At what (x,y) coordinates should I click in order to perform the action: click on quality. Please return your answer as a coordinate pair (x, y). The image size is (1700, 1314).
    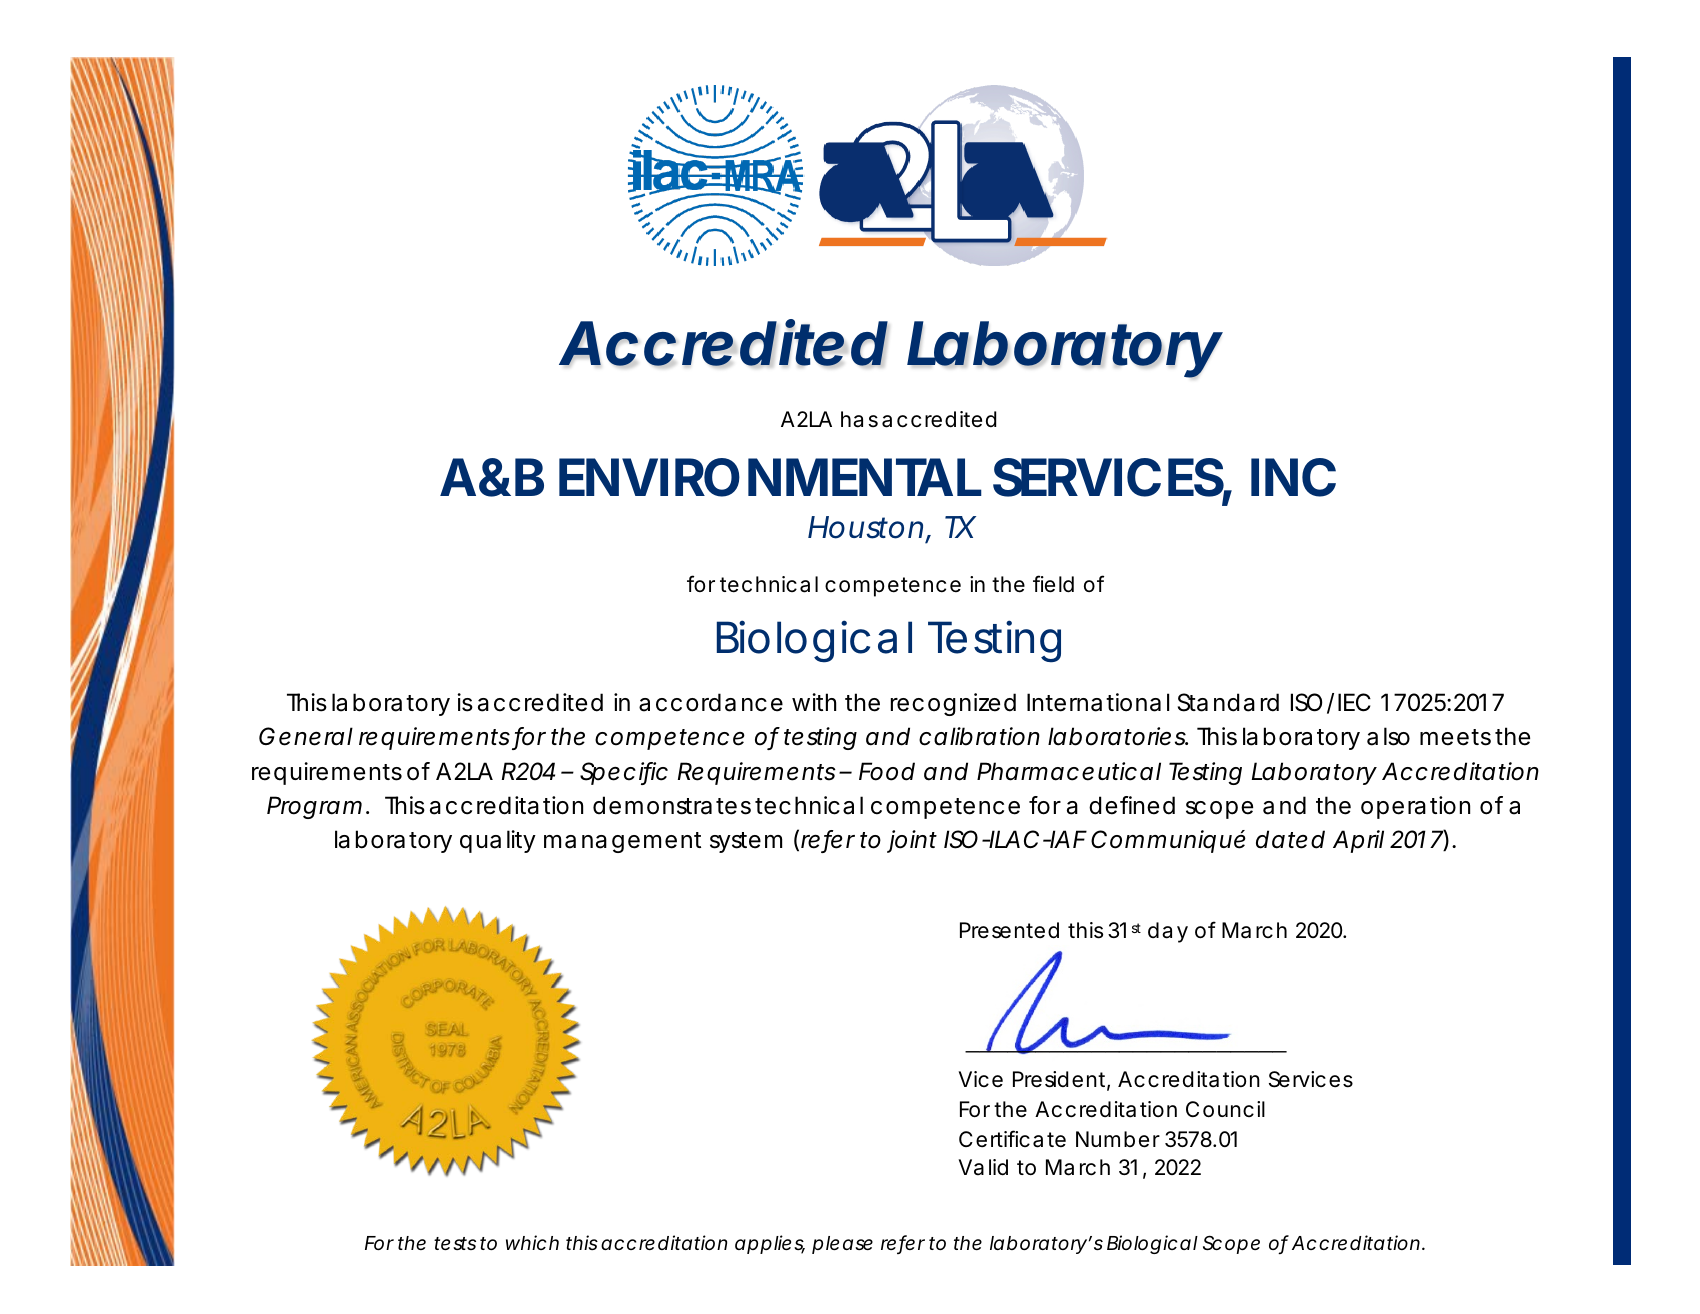
    Looking at the image, I should click on (498, 841).
